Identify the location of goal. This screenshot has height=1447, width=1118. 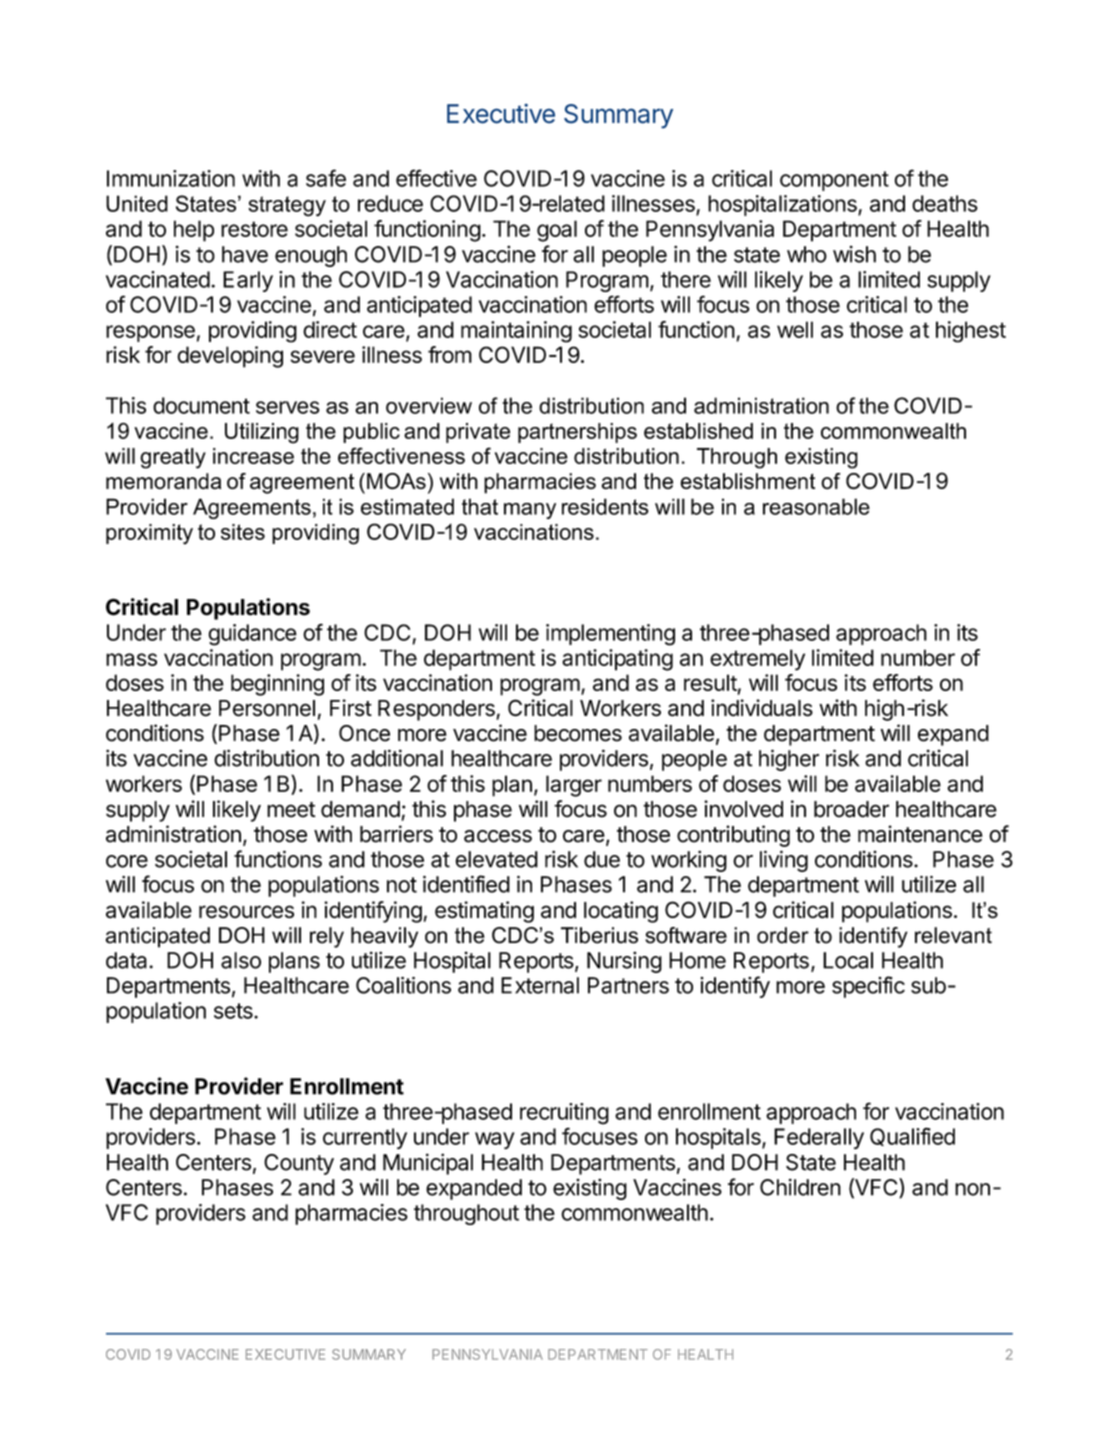
(557, 231).
